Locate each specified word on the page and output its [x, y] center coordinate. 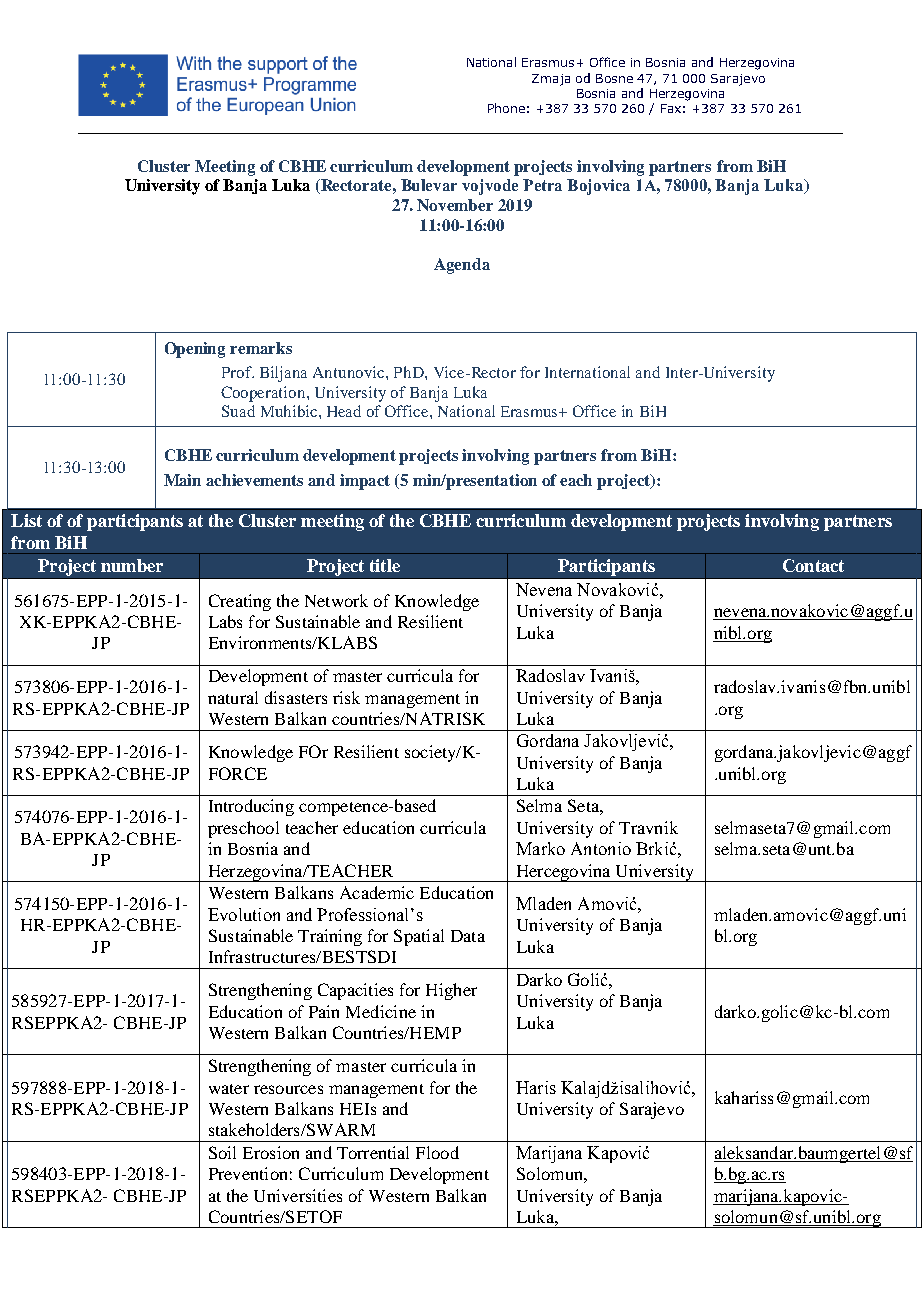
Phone [506, 108]
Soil [222, 1152]
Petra [542, 185]
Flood [437, 1152]
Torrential [373, 1152]
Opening [195, 350]
